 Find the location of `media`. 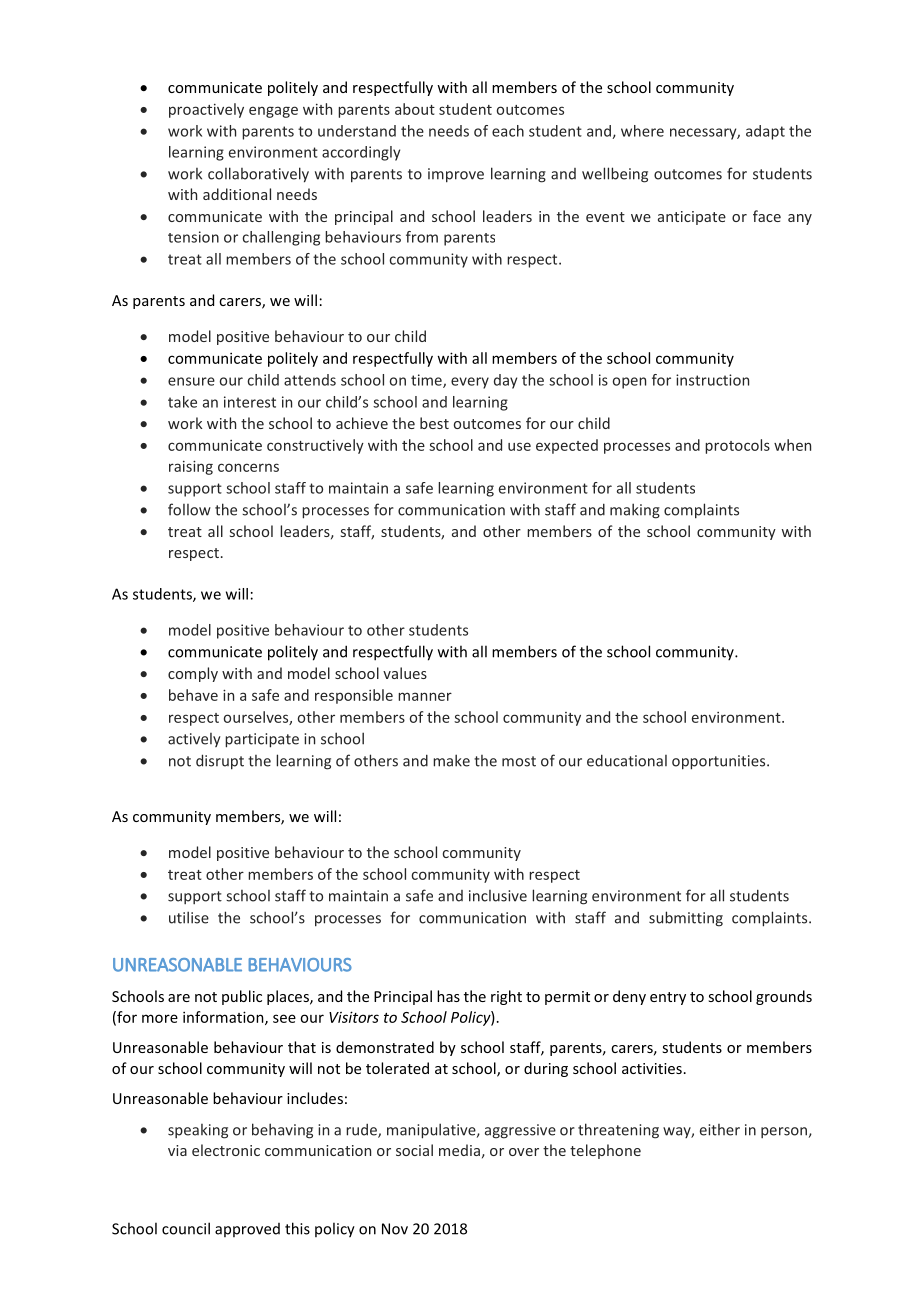

media is located at coordinates (459, 1150).
